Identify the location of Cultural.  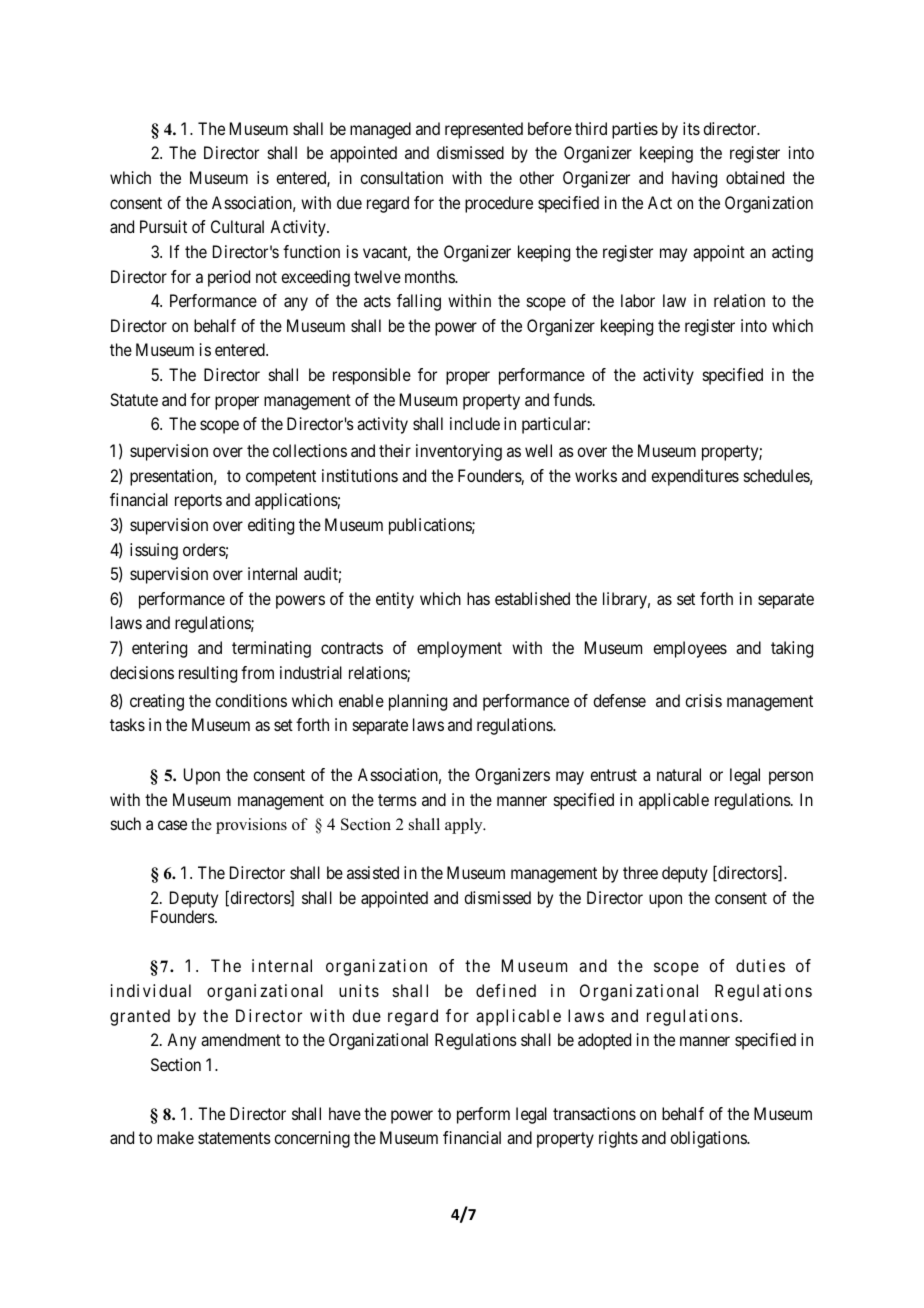
(237, 226).
